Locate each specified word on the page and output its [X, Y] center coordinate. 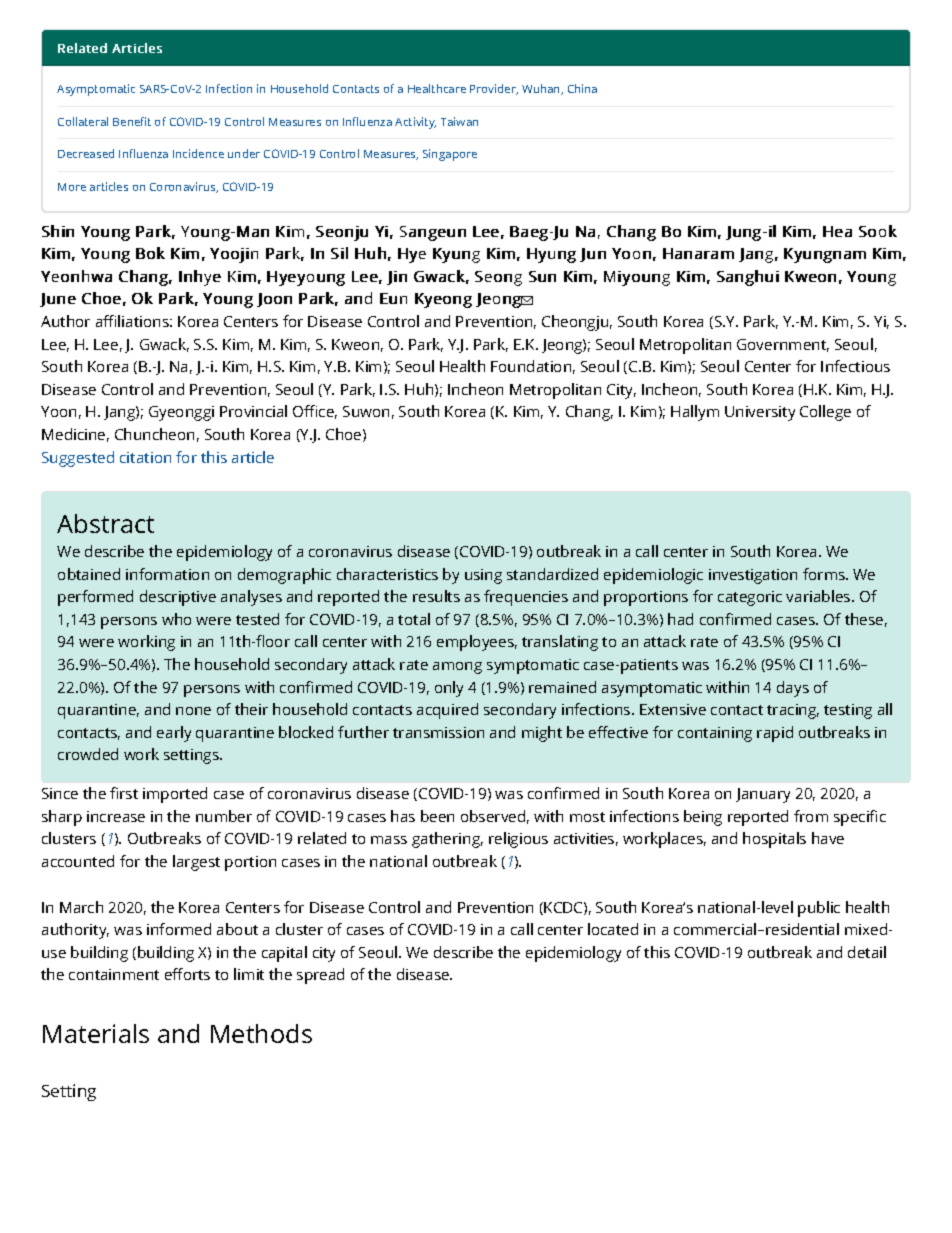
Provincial [253, 411]
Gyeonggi [181, 413]
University [760, 413]
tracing [793, 711]
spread [320, 976]
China [582, 88]
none [193, 711]
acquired [447, 711]
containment [114, 974]
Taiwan [459, 121]
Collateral [83, 121]
